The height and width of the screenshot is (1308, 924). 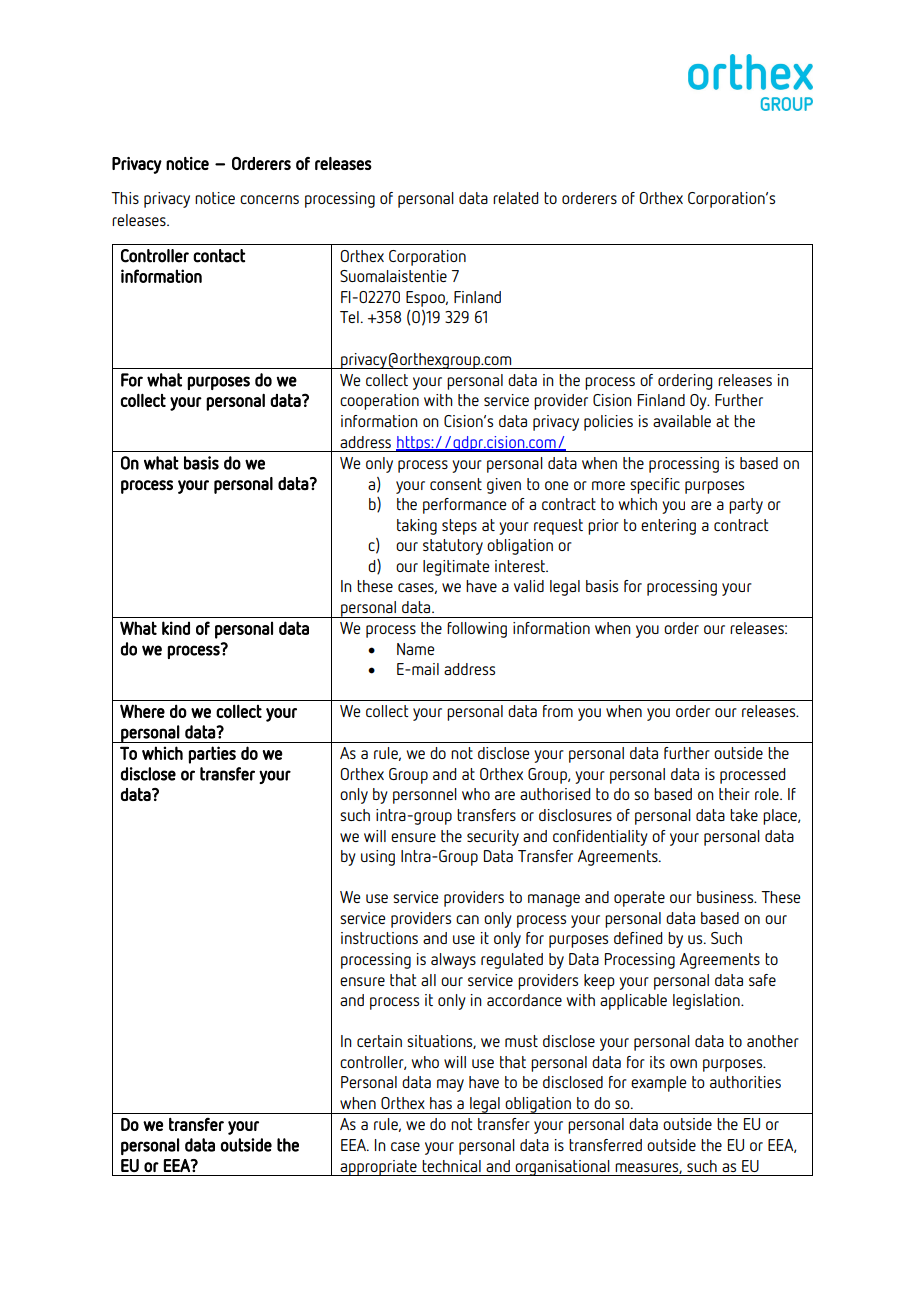 What do you see at coordinates (219, 256) in the screenshot?
I see `contact` at bounding box center [219, 256].
